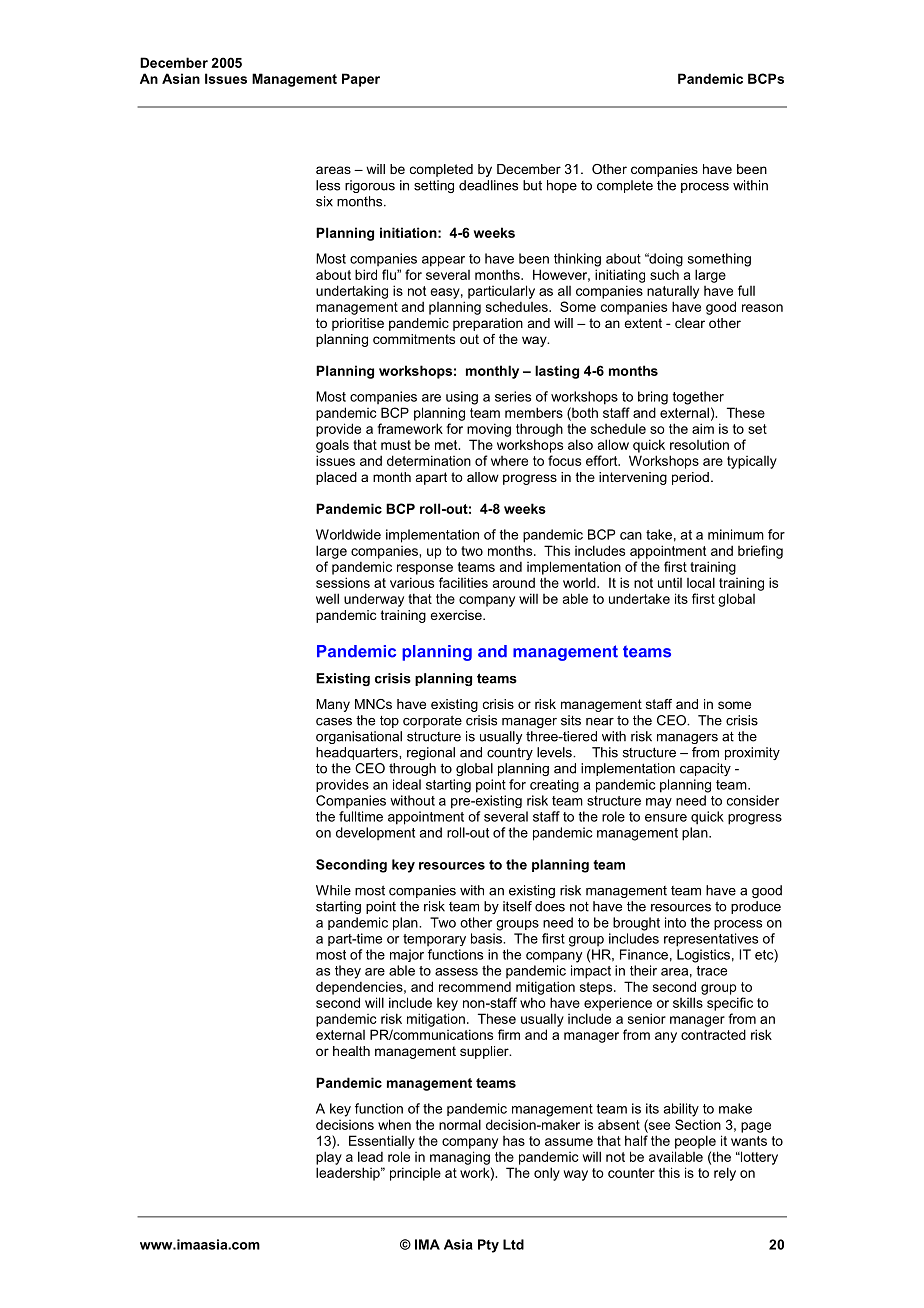  Describe the element at coordinates (557, 372) in the screenshot. I see `lasting` at that location.
